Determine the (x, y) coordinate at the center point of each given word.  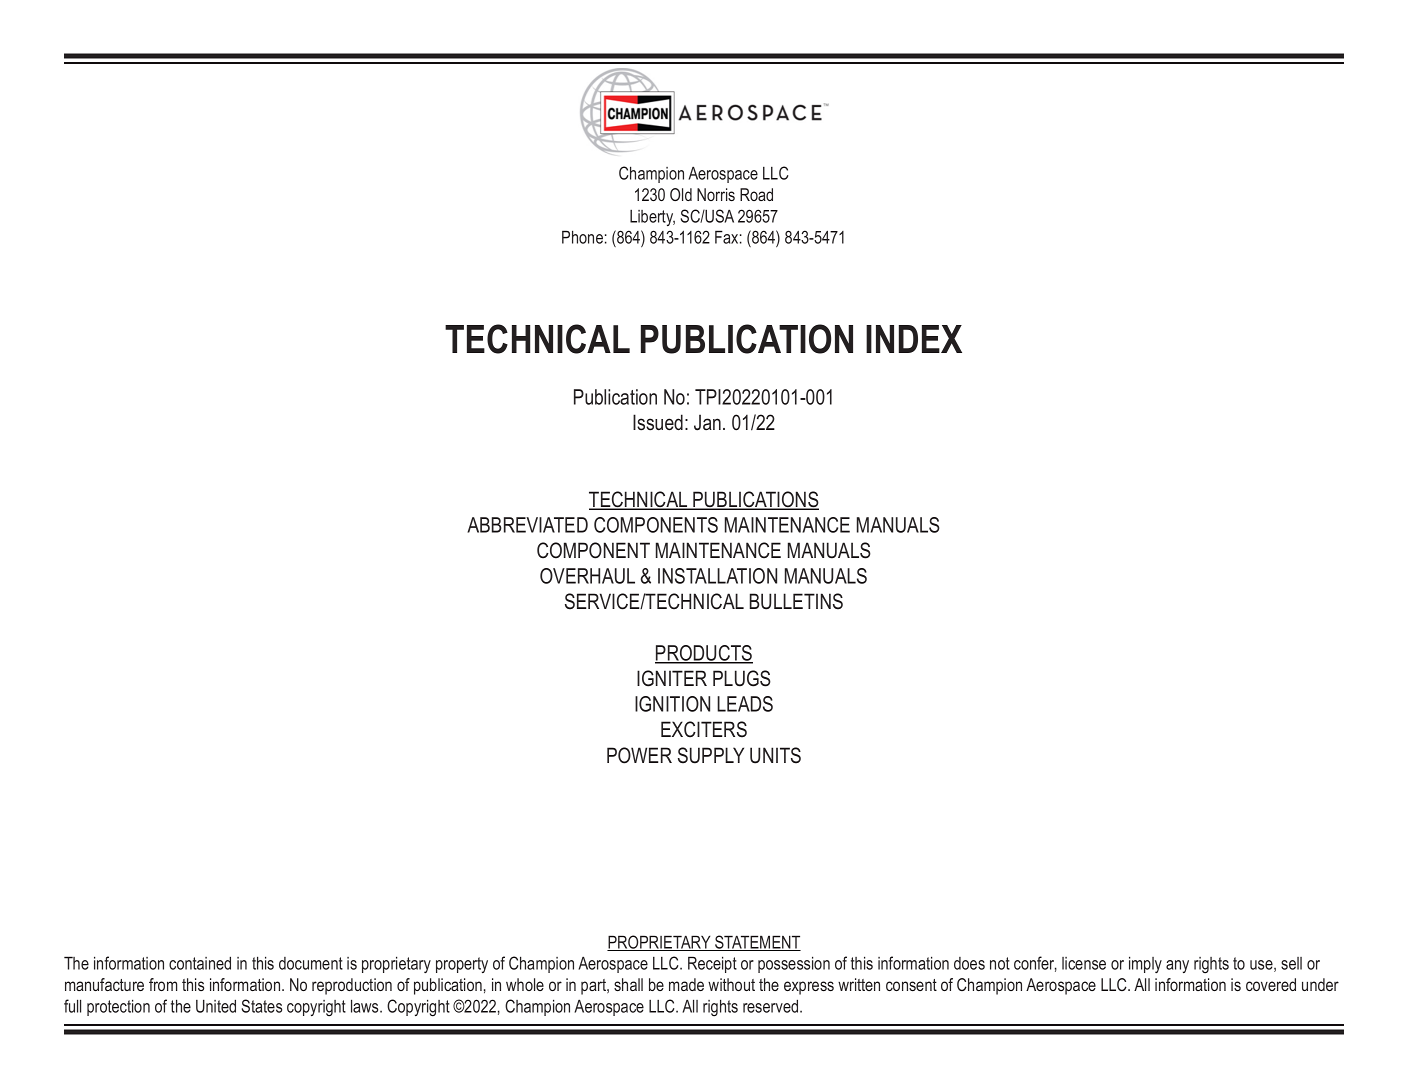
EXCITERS (704, 729)
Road (756, 194)
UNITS (775, 755)
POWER (639, 755)
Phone (582, 237)
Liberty (652, 218)
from (163, 984)
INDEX (914, 339)
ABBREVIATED (527, 525)
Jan (707, 422)
